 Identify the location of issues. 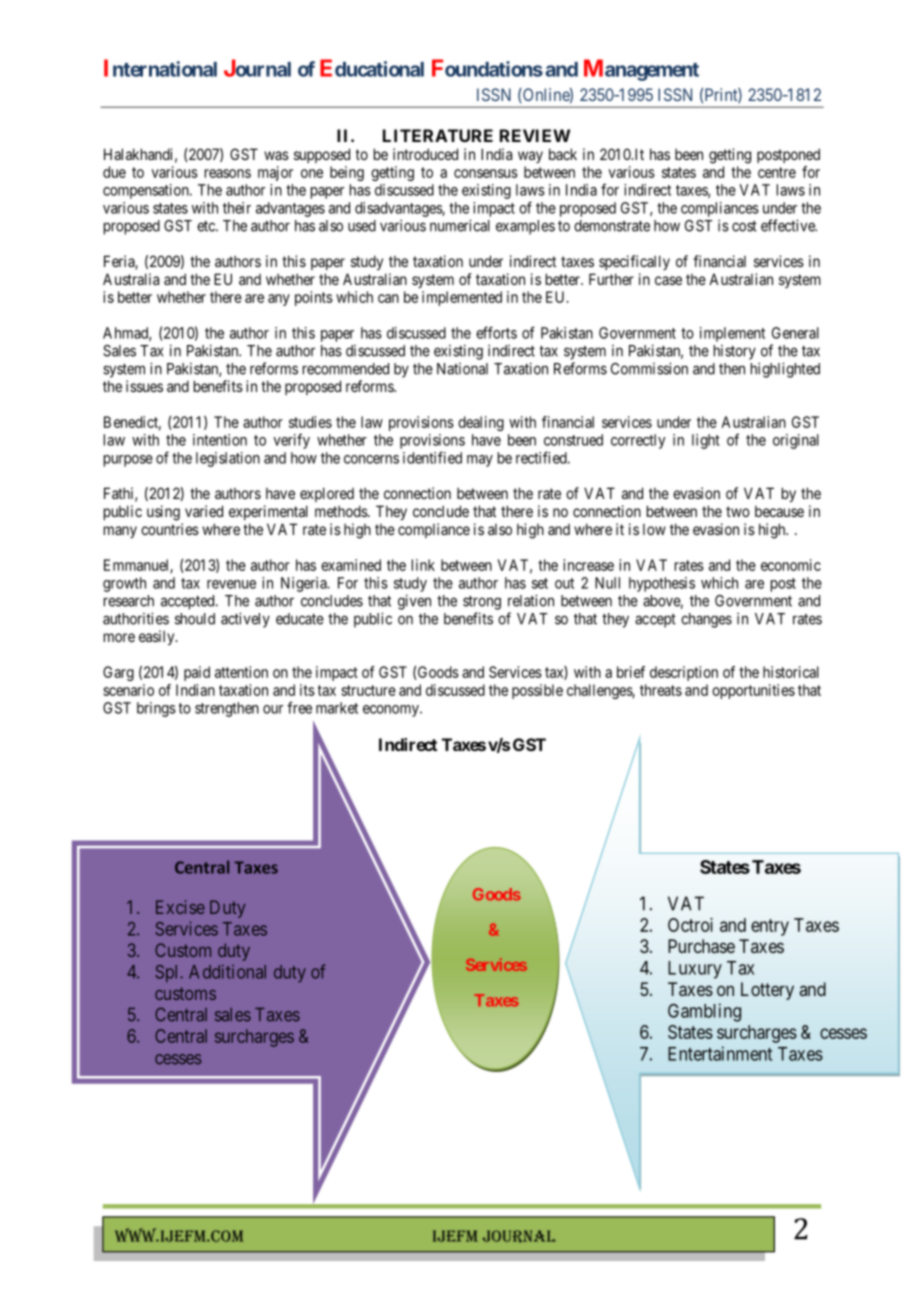
(144, 386).
